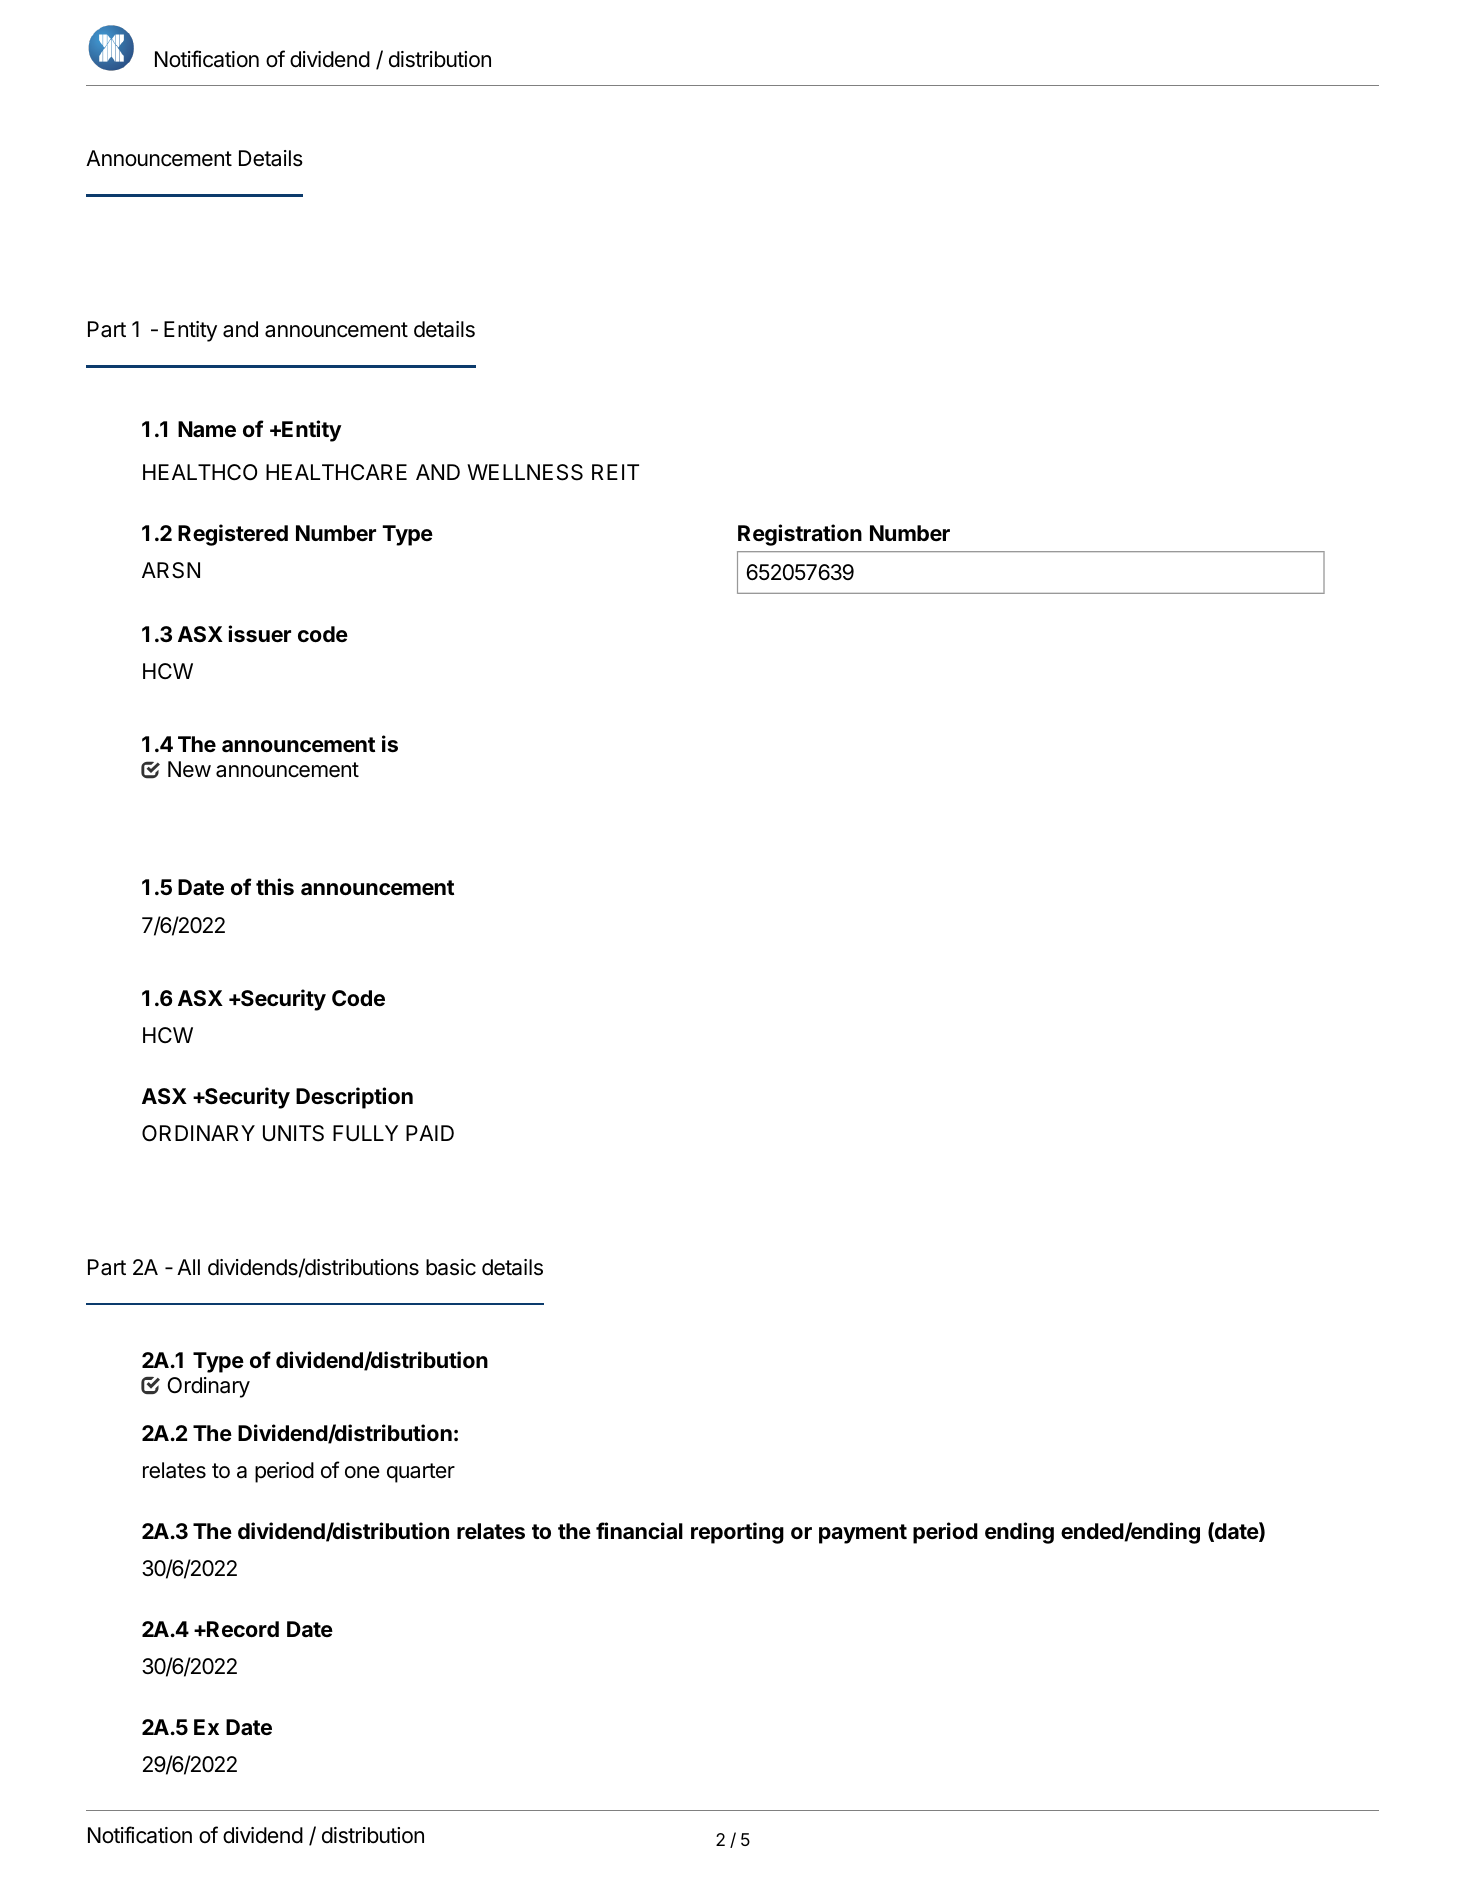 The image size is (1465, 1896). Describe the element at coordinates (525, 472) in the screenshot. I see `WELLNESS` at that location.
